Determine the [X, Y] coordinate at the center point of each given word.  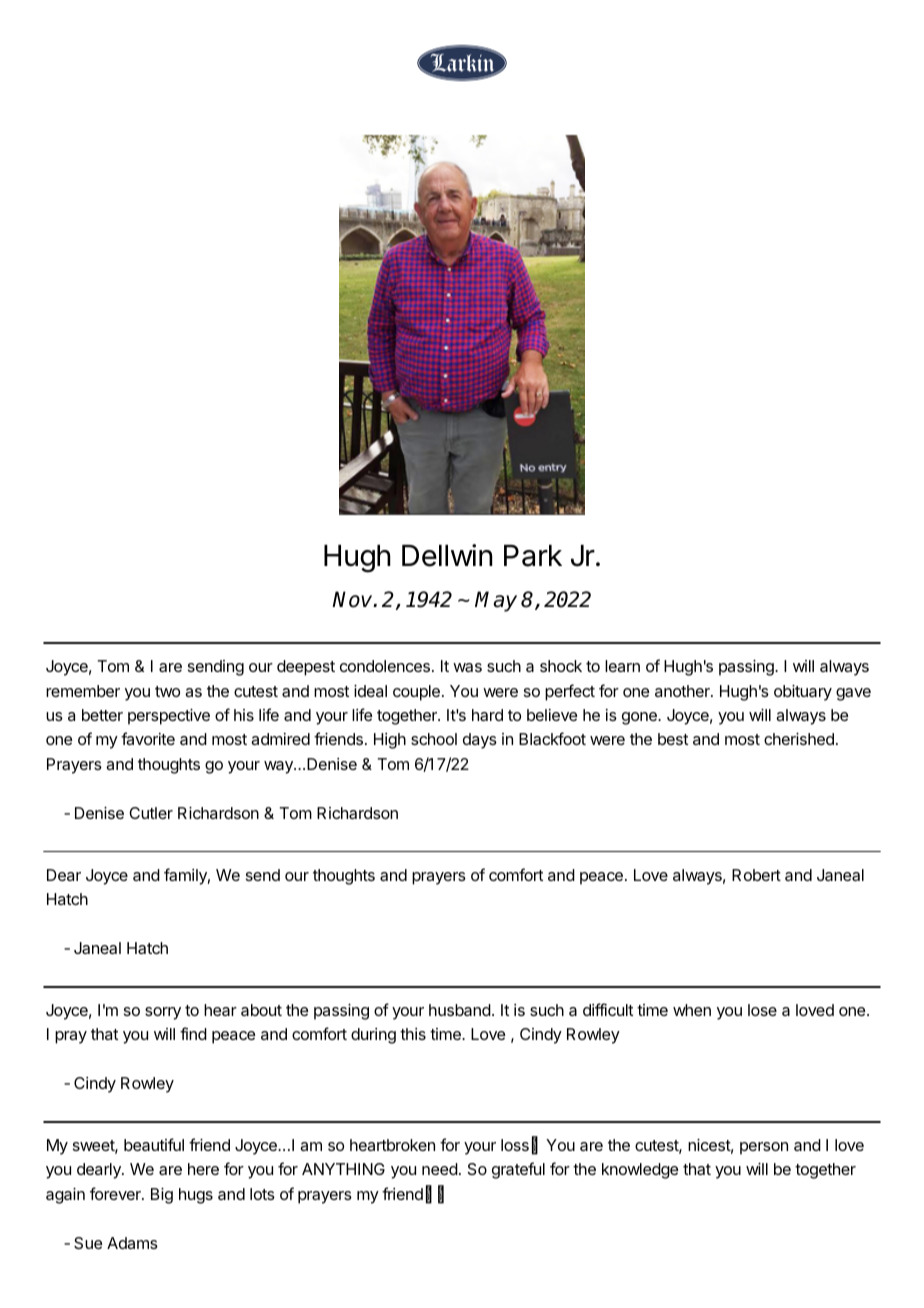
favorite [148, 738]
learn [622, 666]
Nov [353, 599]
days [480, 741]
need [440, 1169]
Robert [756, 875]
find [193, 1033]
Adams [132, 1243]
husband [460, 1010]
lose [762, 1010]
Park [533, 556]
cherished [799, 739]
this [413, 1034]
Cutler [151, 813]
